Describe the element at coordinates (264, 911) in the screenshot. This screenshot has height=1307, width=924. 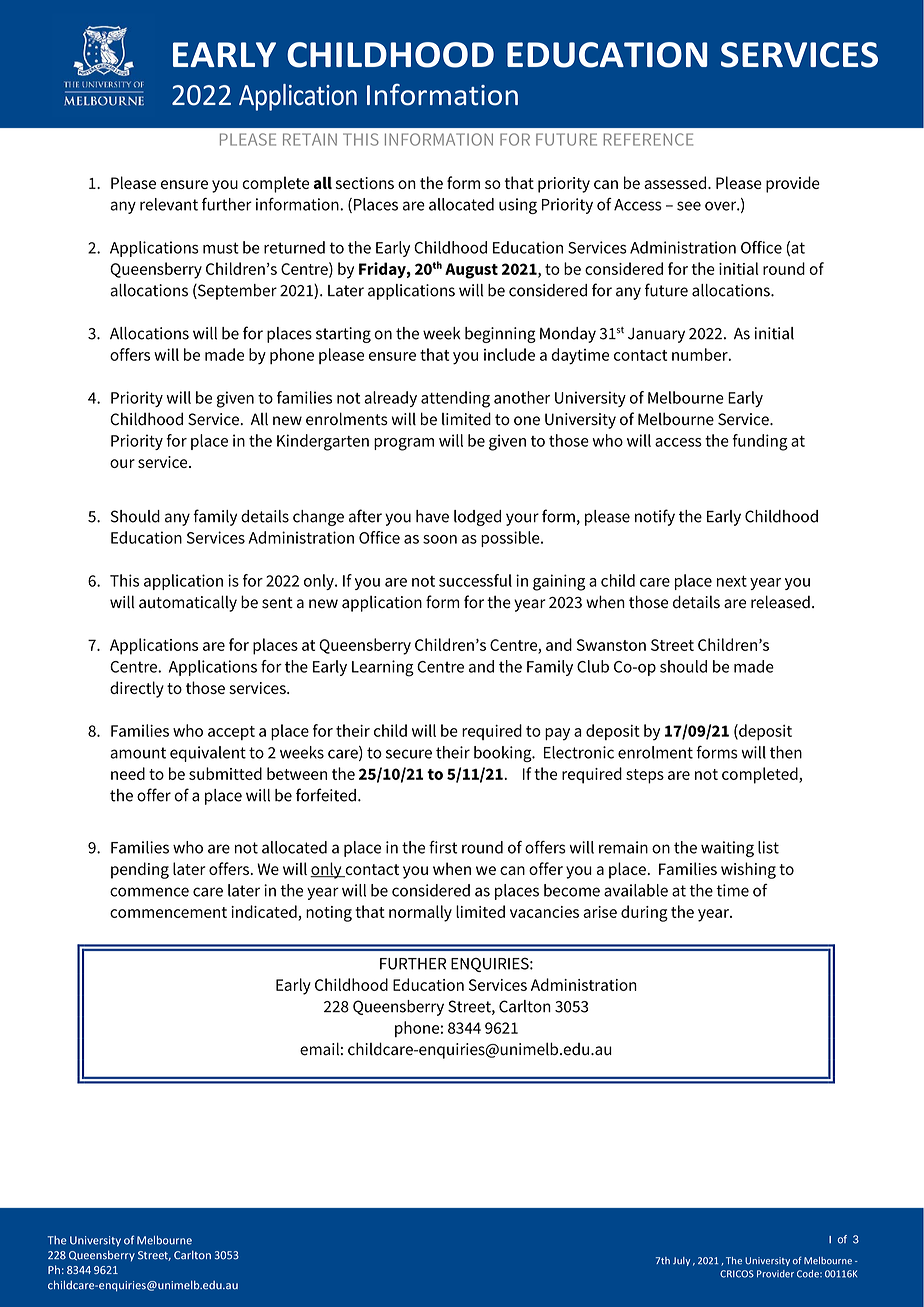
I see `indicated` at that location.
